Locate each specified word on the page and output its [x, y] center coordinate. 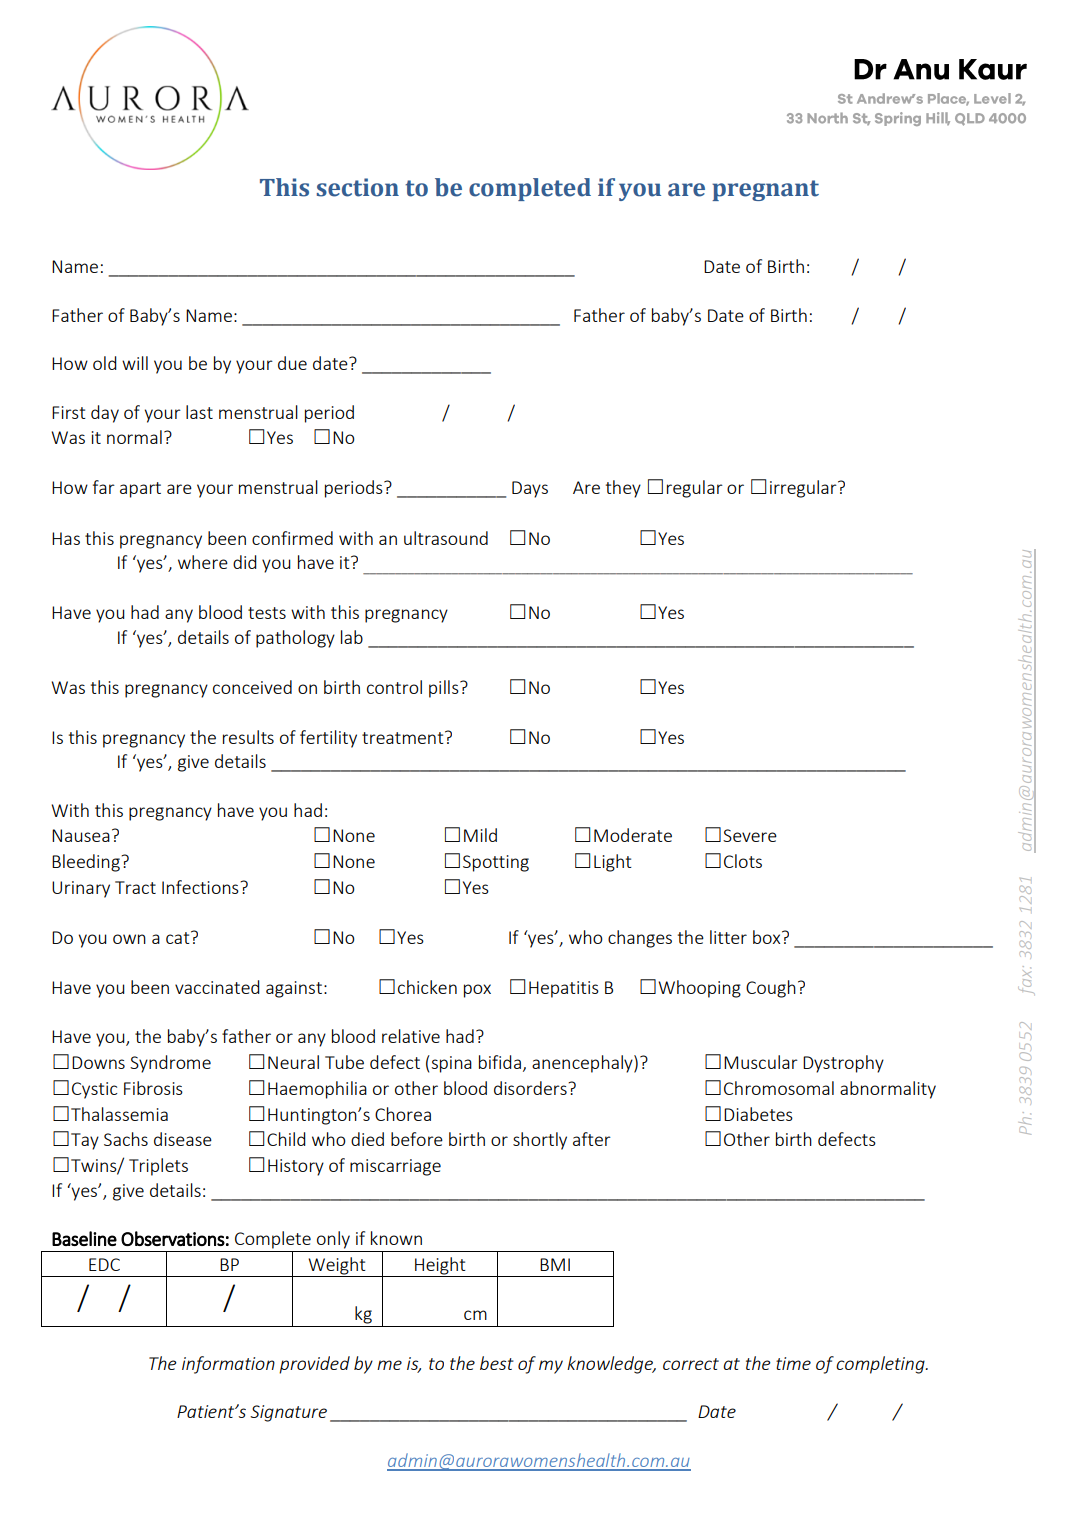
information [228, 1365]
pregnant [765, 190]
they [623, 489]
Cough [771, 989]
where [203, 562]
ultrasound [446, 538]
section [358, 187]
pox [477, 991]
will [135, 363]
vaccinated [217, 987]
